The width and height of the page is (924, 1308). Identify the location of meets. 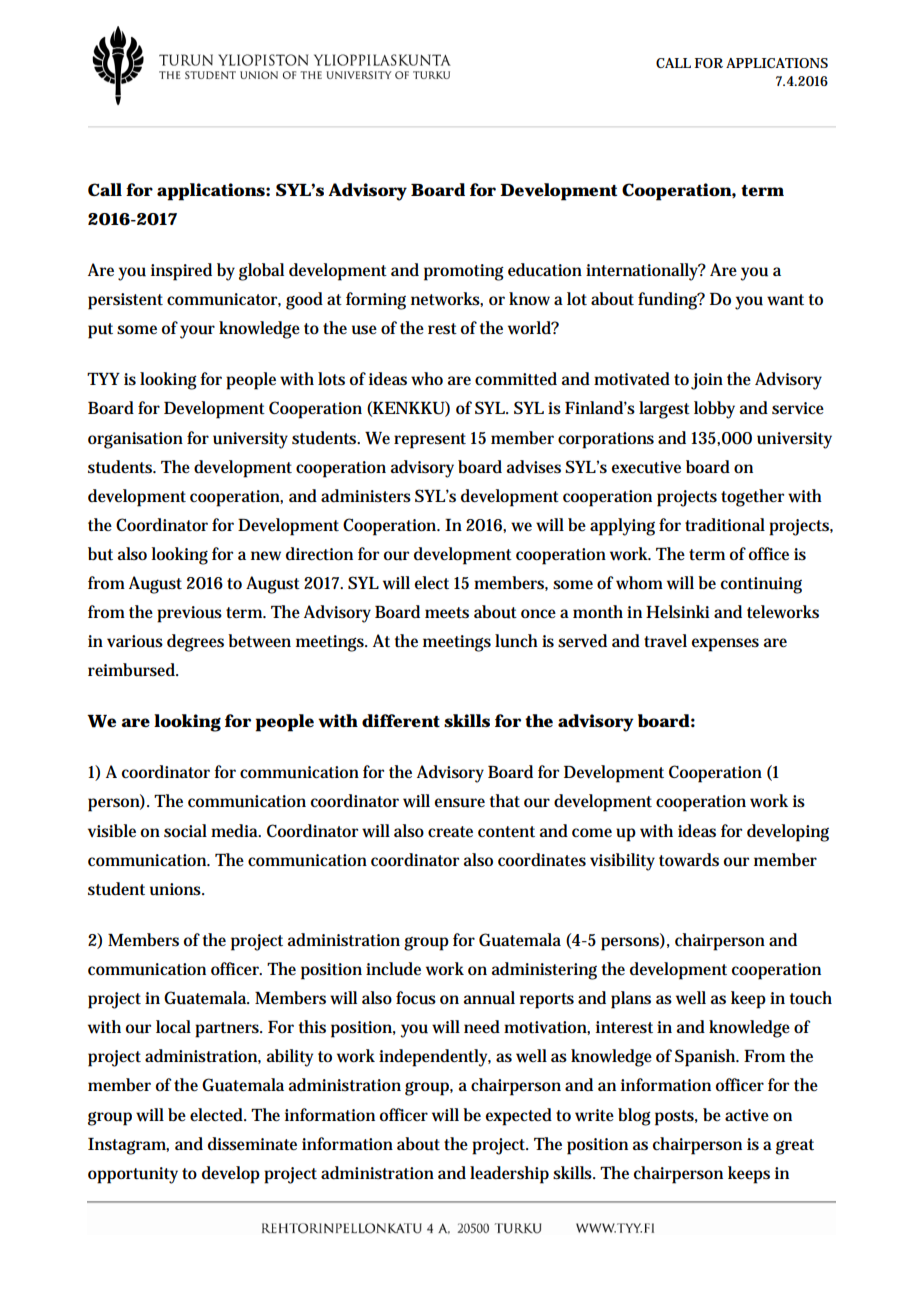
(447, 613).
